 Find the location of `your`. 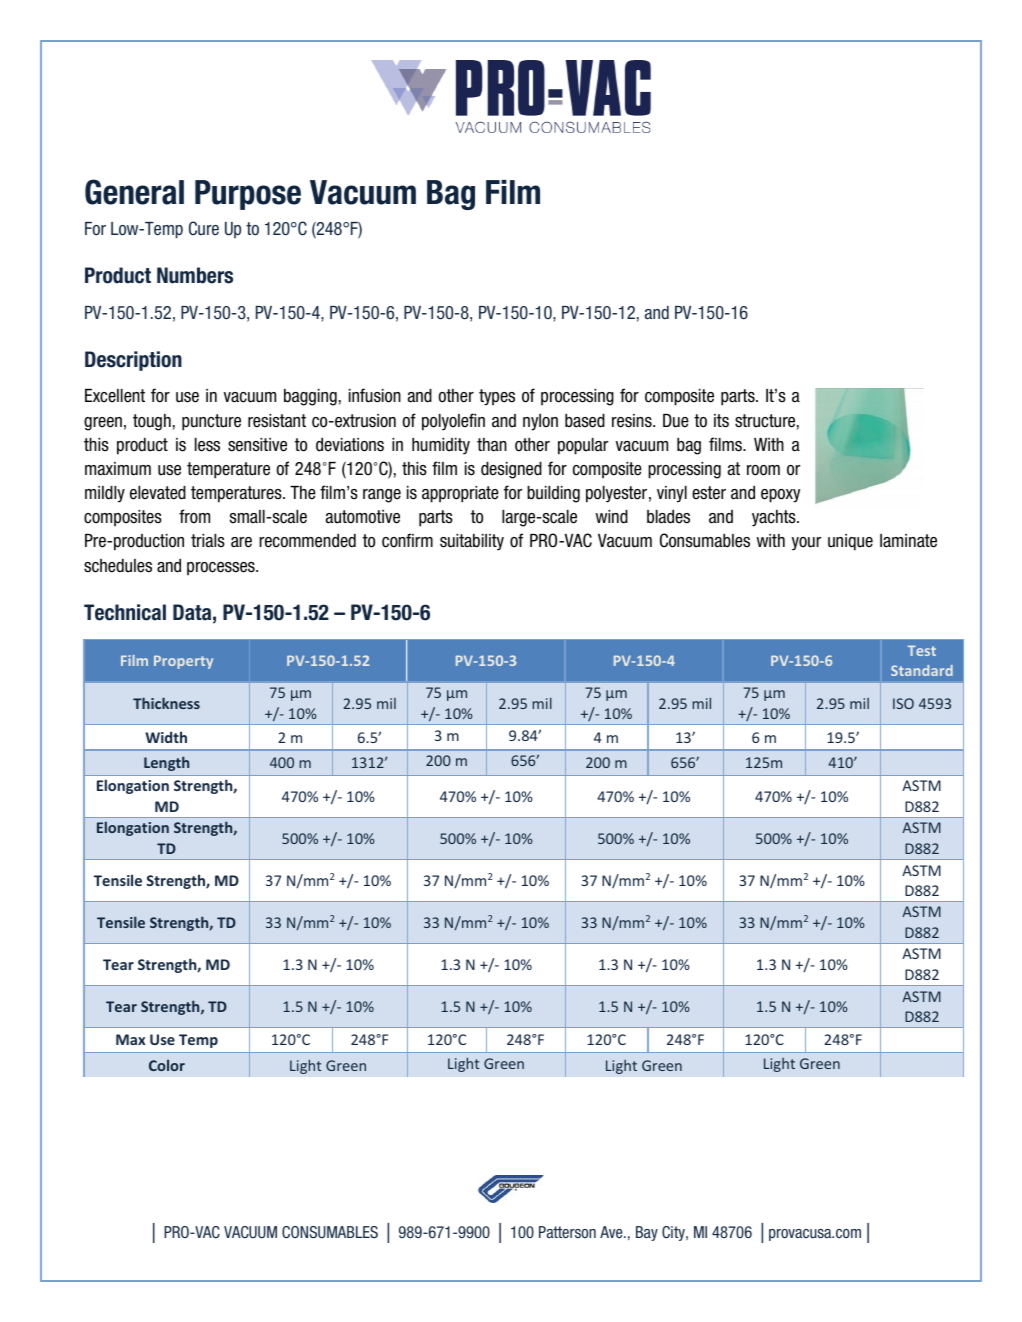

your is located at coordinates (806, 544).
